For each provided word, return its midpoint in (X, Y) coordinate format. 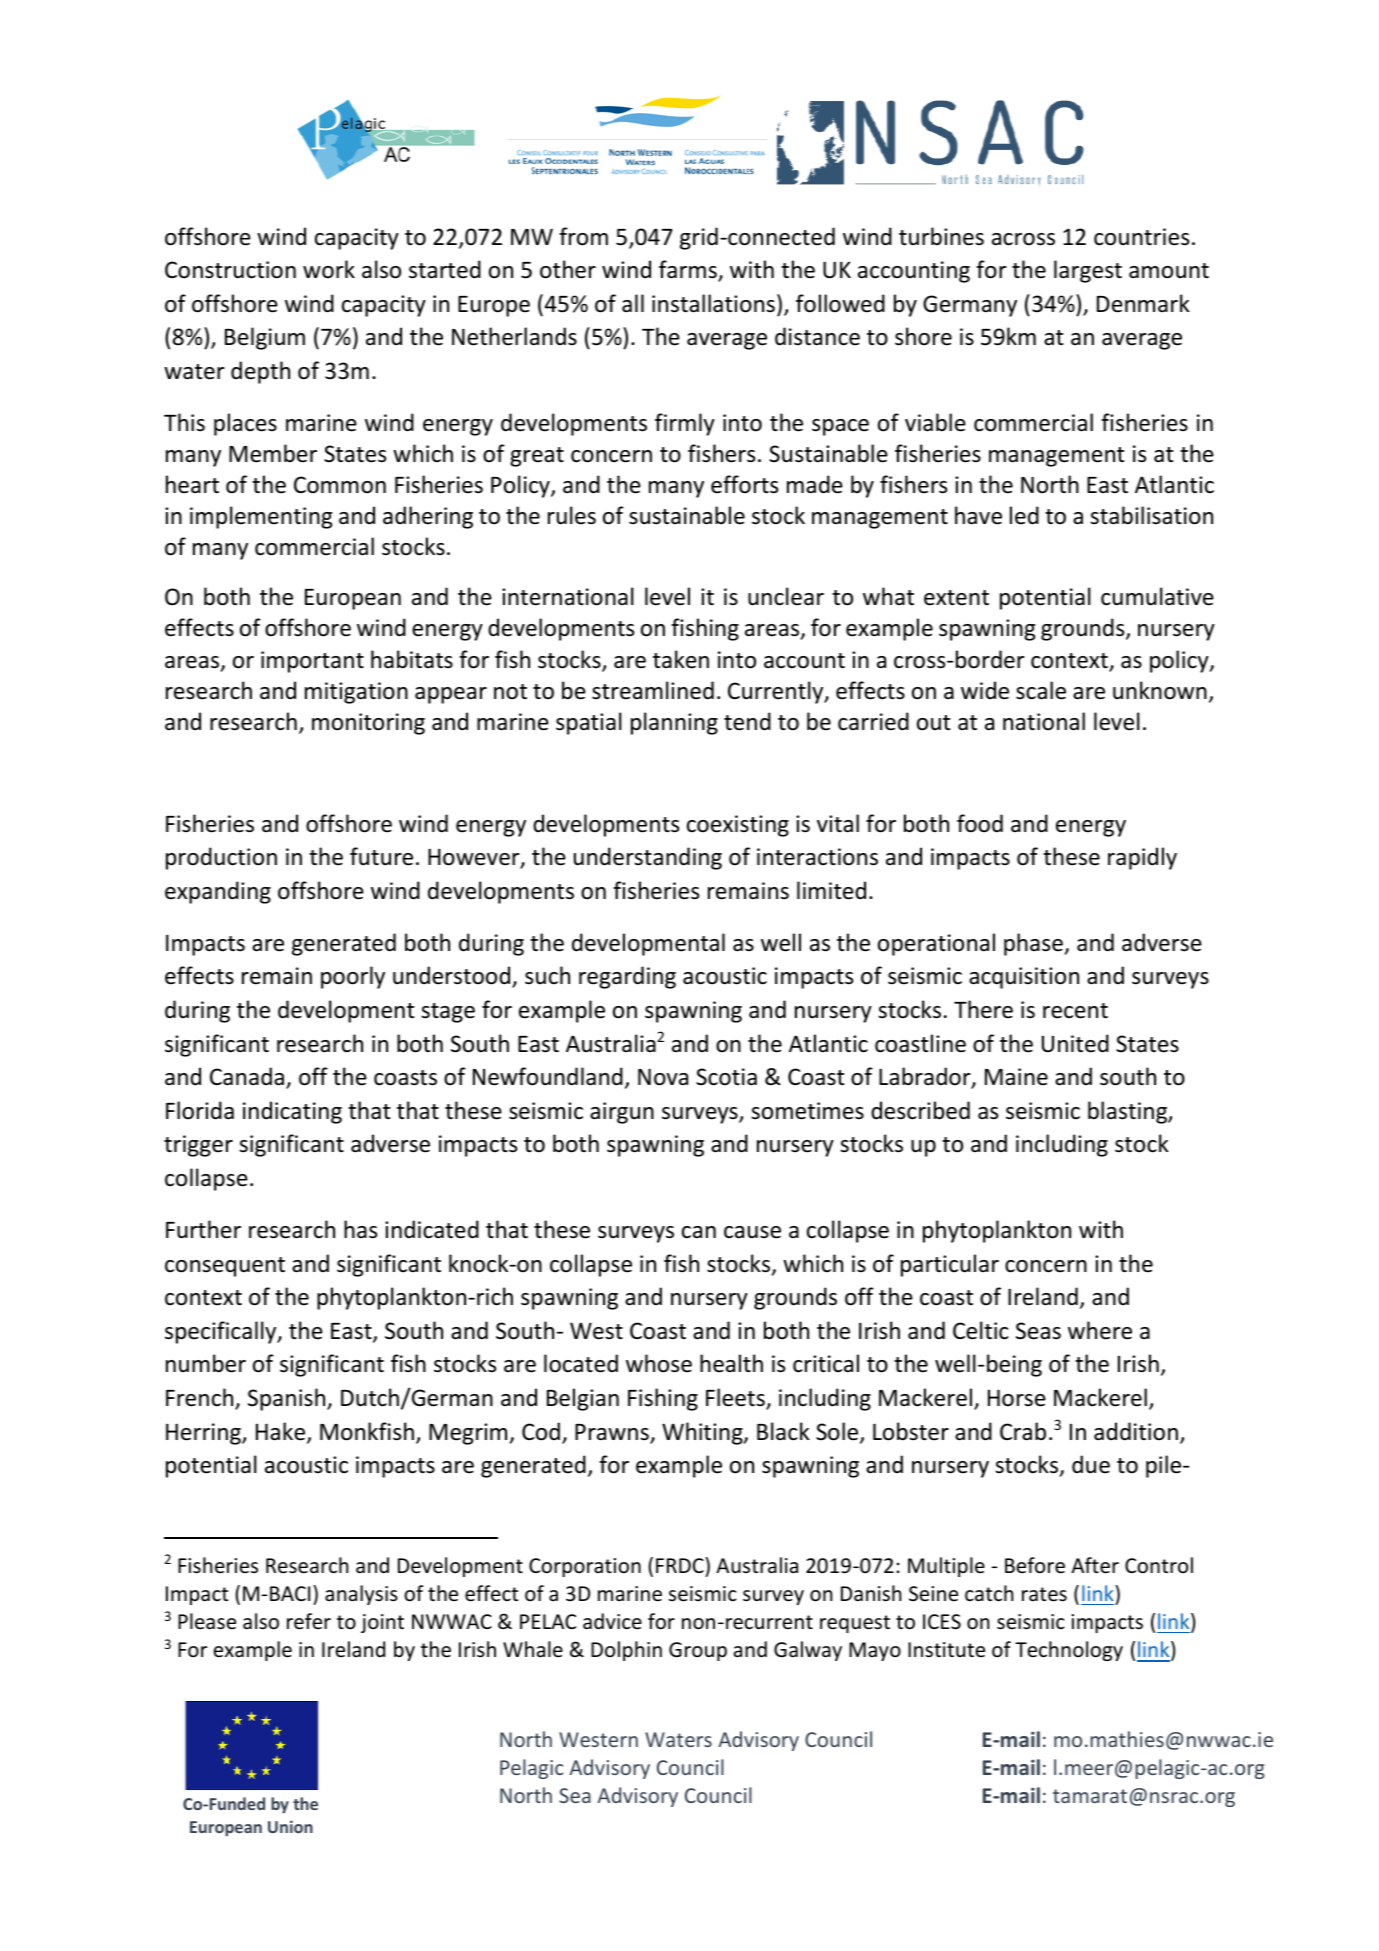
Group (698, 1651)
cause (752, 1232)
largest (1088, 271)
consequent (225, 1267)
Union (290, 1826)
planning (674, 723)
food (980, 823)
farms (689, 270)
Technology (1069, 1651)
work (329, 269)
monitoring (368, 724)
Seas (1038, 1331)
